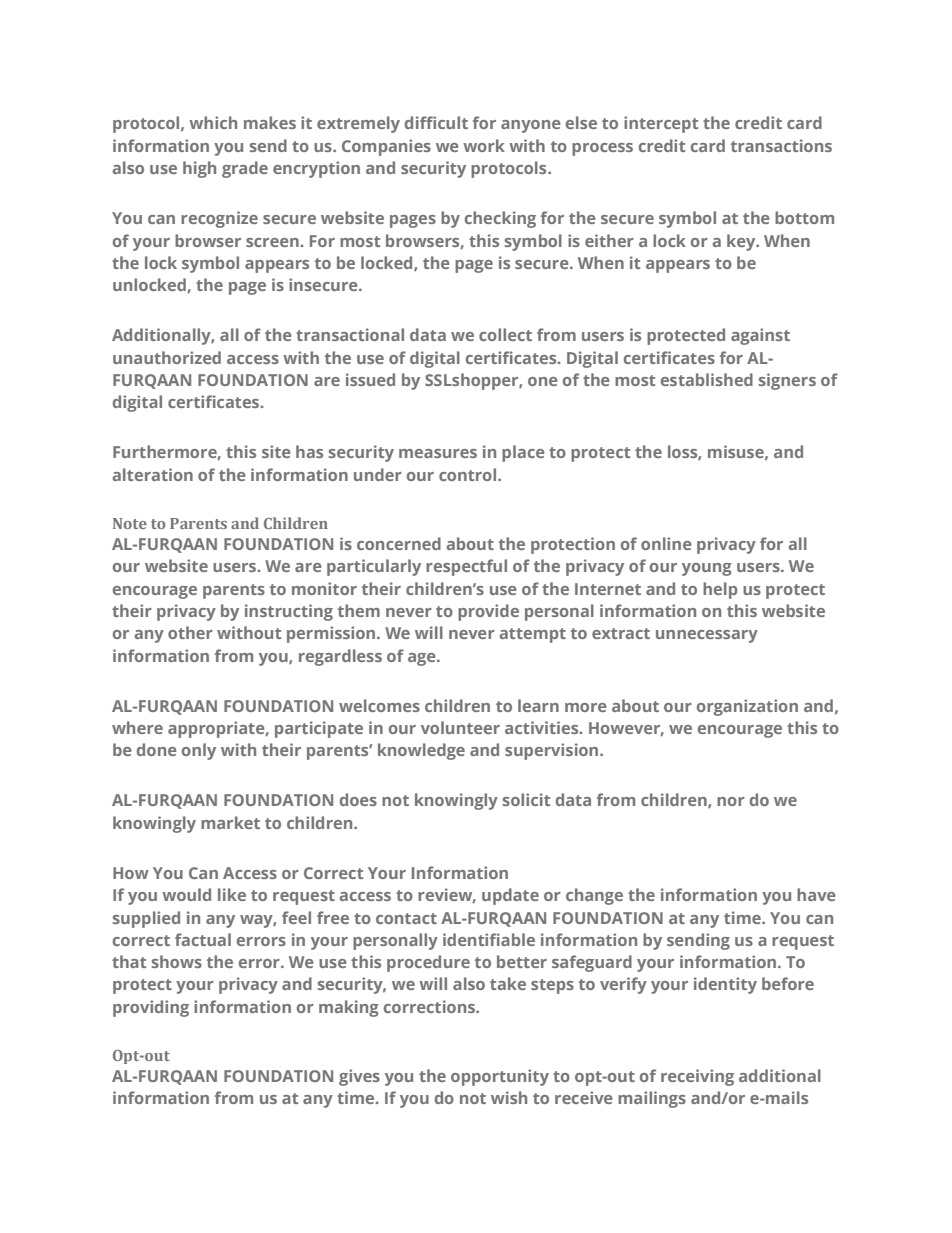 This screenshot has height=1233, width=952. What do you see at coordinates (484, 145) in the screenshot?
I see `work` at bounding box center [484, 145].
